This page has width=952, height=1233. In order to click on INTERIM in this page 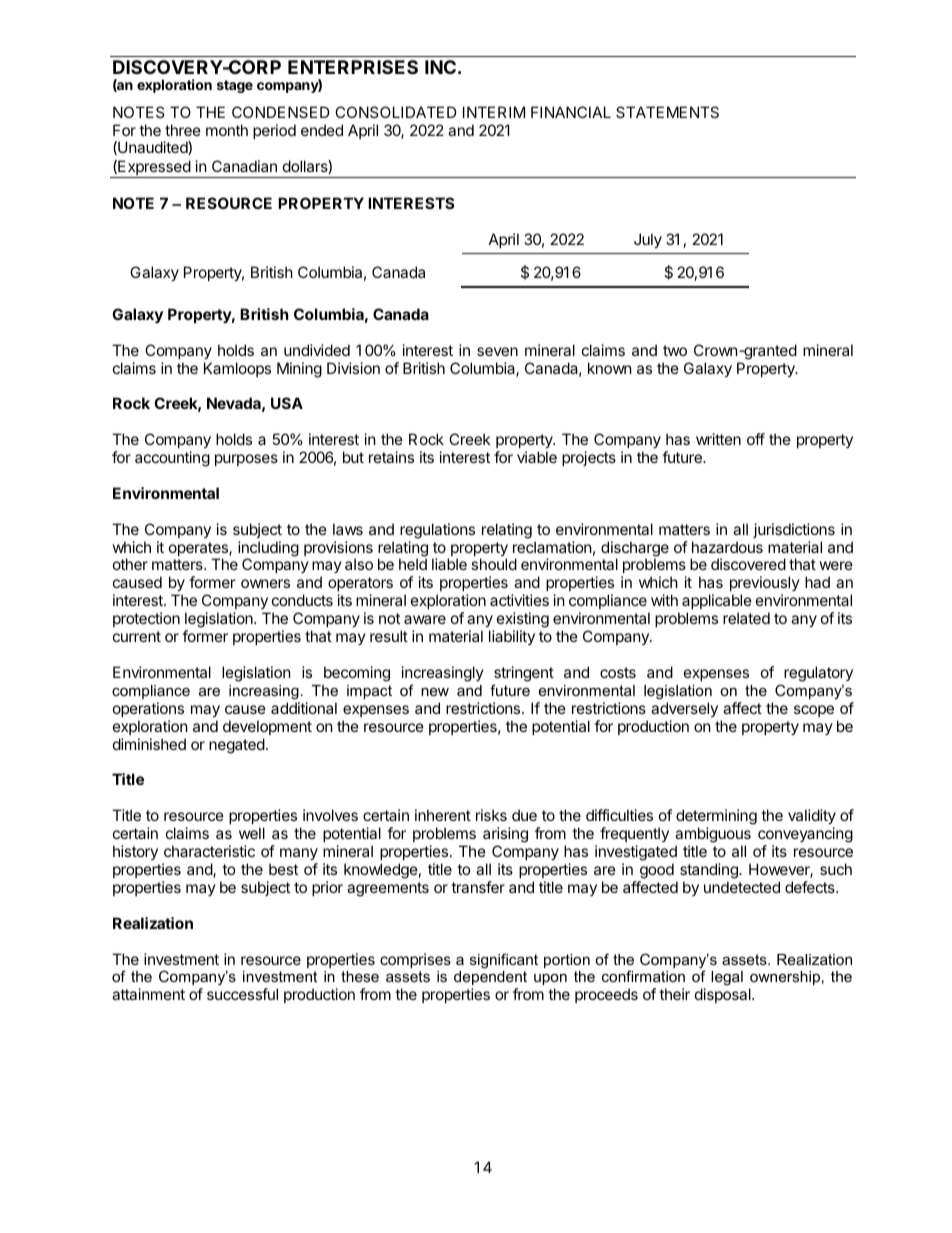, I will do `click(494, 112)`.
